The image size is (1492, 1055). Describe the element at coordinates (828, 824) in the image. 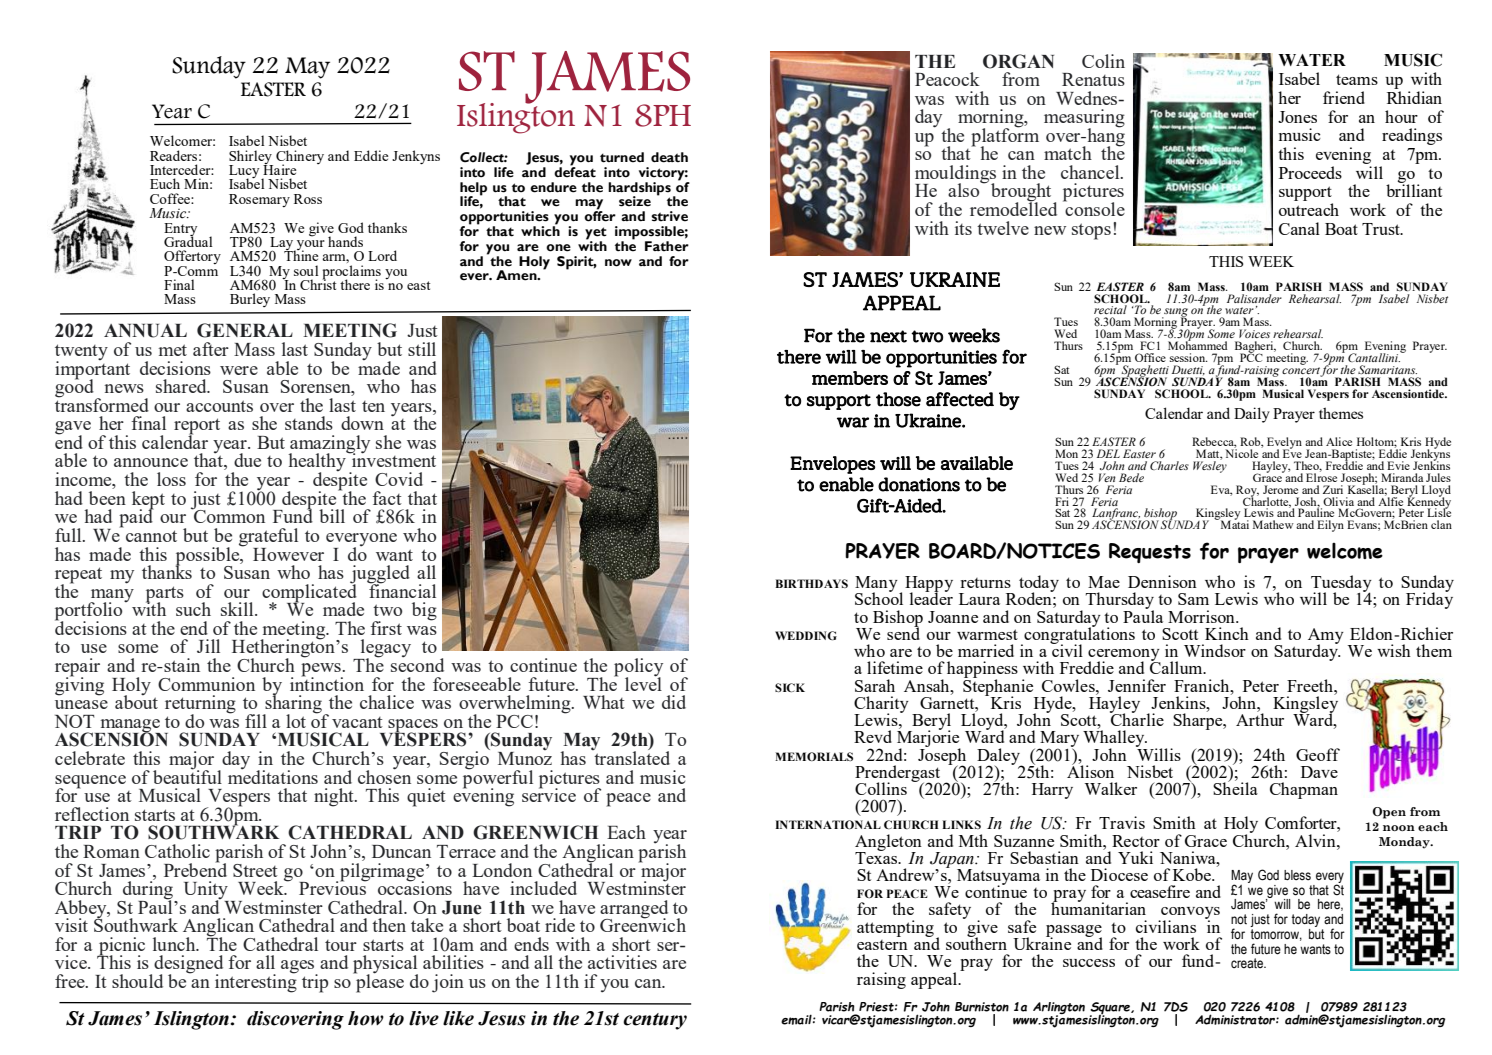

I see `INTERNATIONAL` at that location.
